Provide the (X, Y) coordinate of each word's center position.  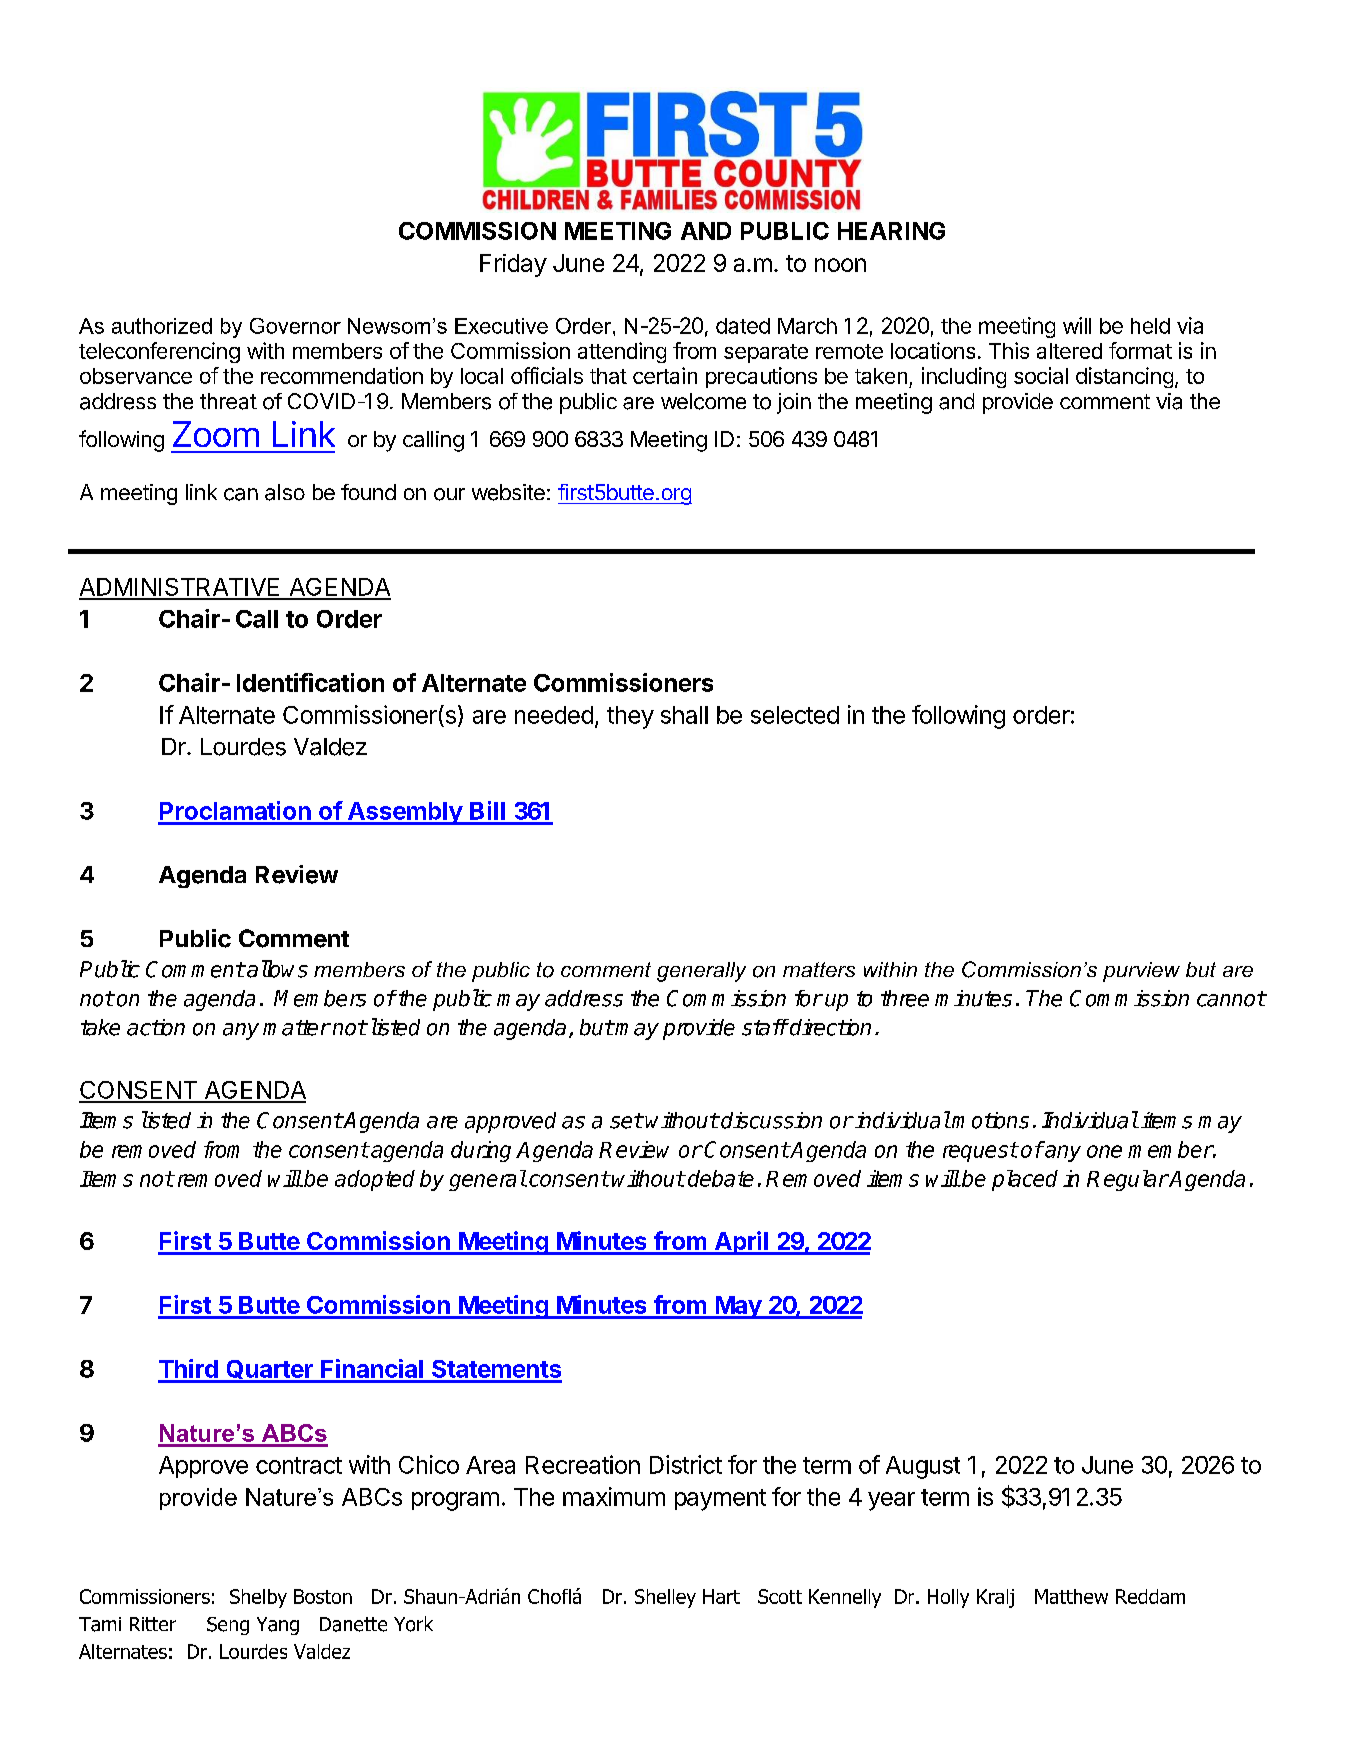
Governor (295, 326)
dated (743, 326)
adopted (375, 1180)
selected (795, 715)
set (626, 1121)
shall (684, 715)
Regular (1128, 1180)
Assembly (405, 813)
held (1150, 326)
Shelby (258, 1598)
